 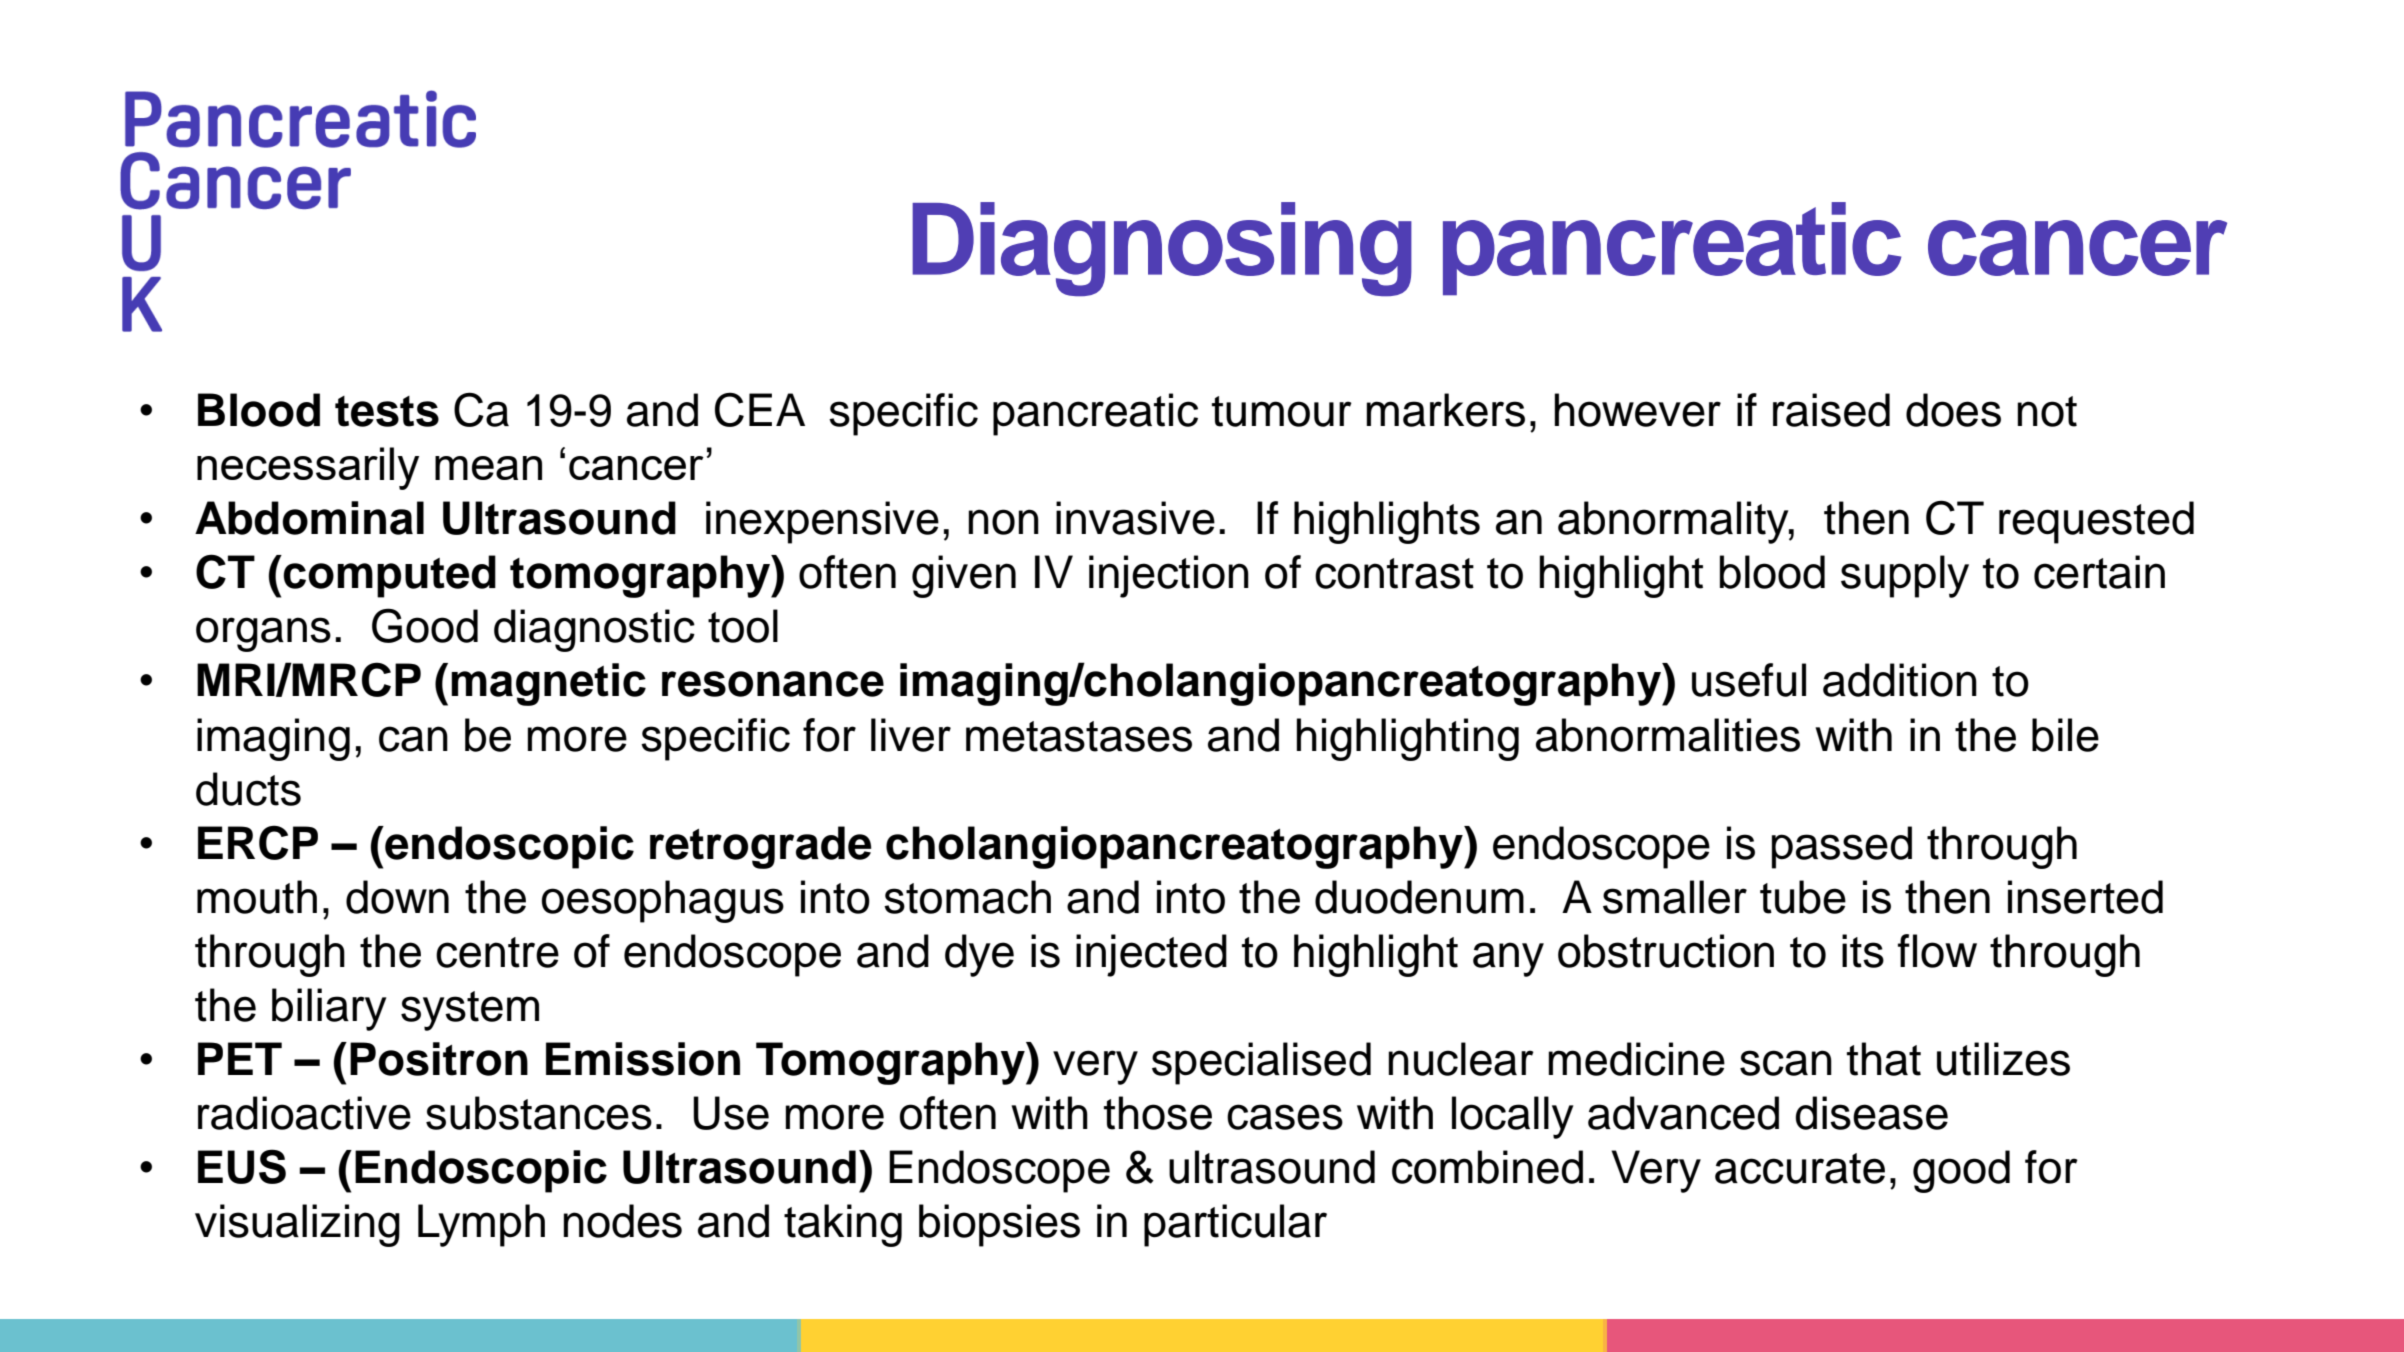 I want to click on Lymph, so click(x=481, y=1225).
